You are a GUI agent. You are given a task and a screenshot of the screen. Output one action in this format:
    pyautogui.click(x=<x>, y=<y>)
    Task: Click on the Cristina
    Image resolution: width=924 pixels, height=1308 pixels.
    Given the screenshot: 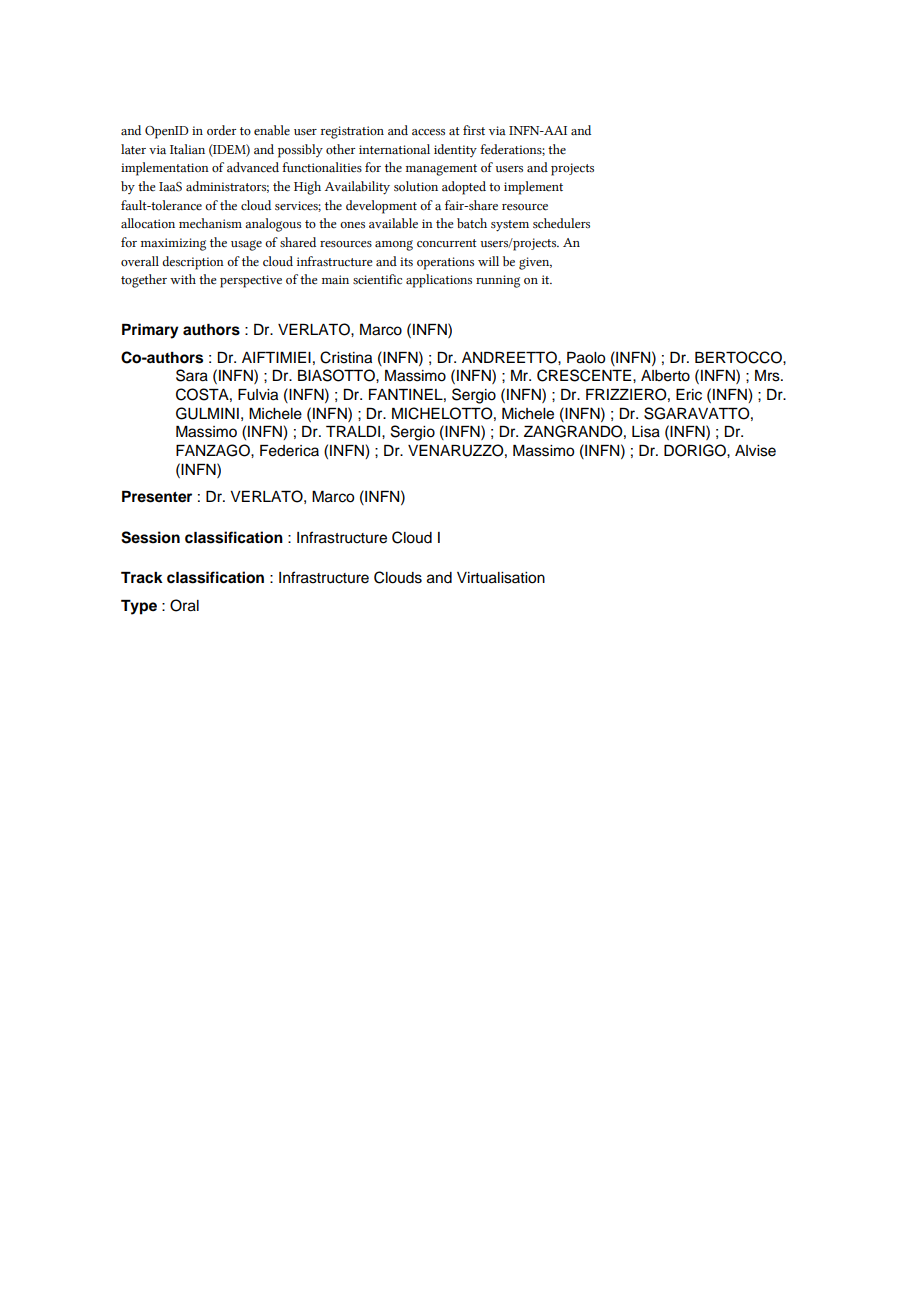 What is the action you would take?
    pyautogui.click(x=346, y=357)
